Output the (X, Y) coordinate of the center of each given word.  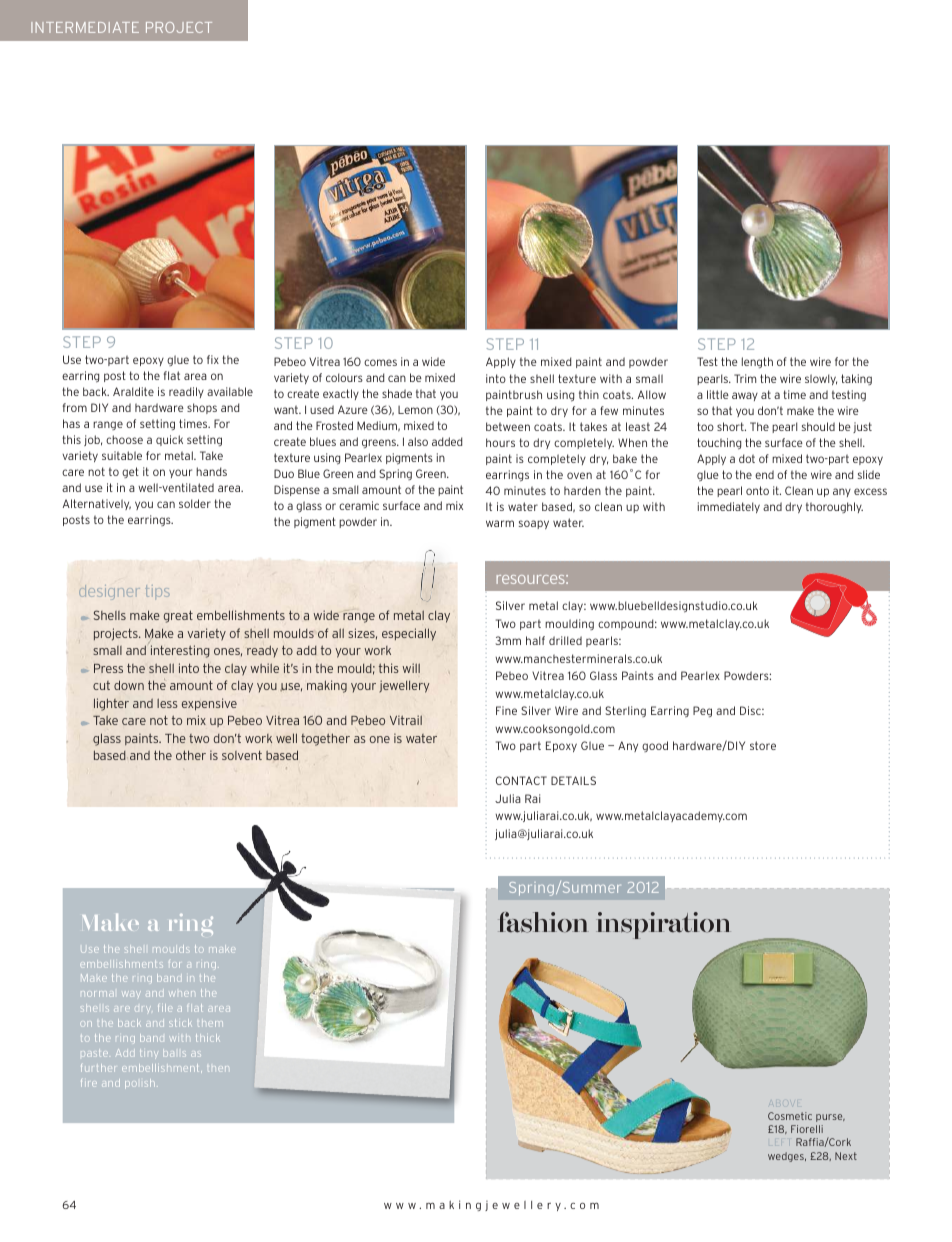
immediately (729, 507)
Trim (745, 378)
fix (213, 359)
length (757, 362)
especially (409, 634)
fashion (543, 922)
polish (140, 1084)
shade (397, 393)
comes (380, 362)
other (191, 755)
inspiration (663, 925)
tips (157, 591)
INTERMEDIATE (85, 27)
